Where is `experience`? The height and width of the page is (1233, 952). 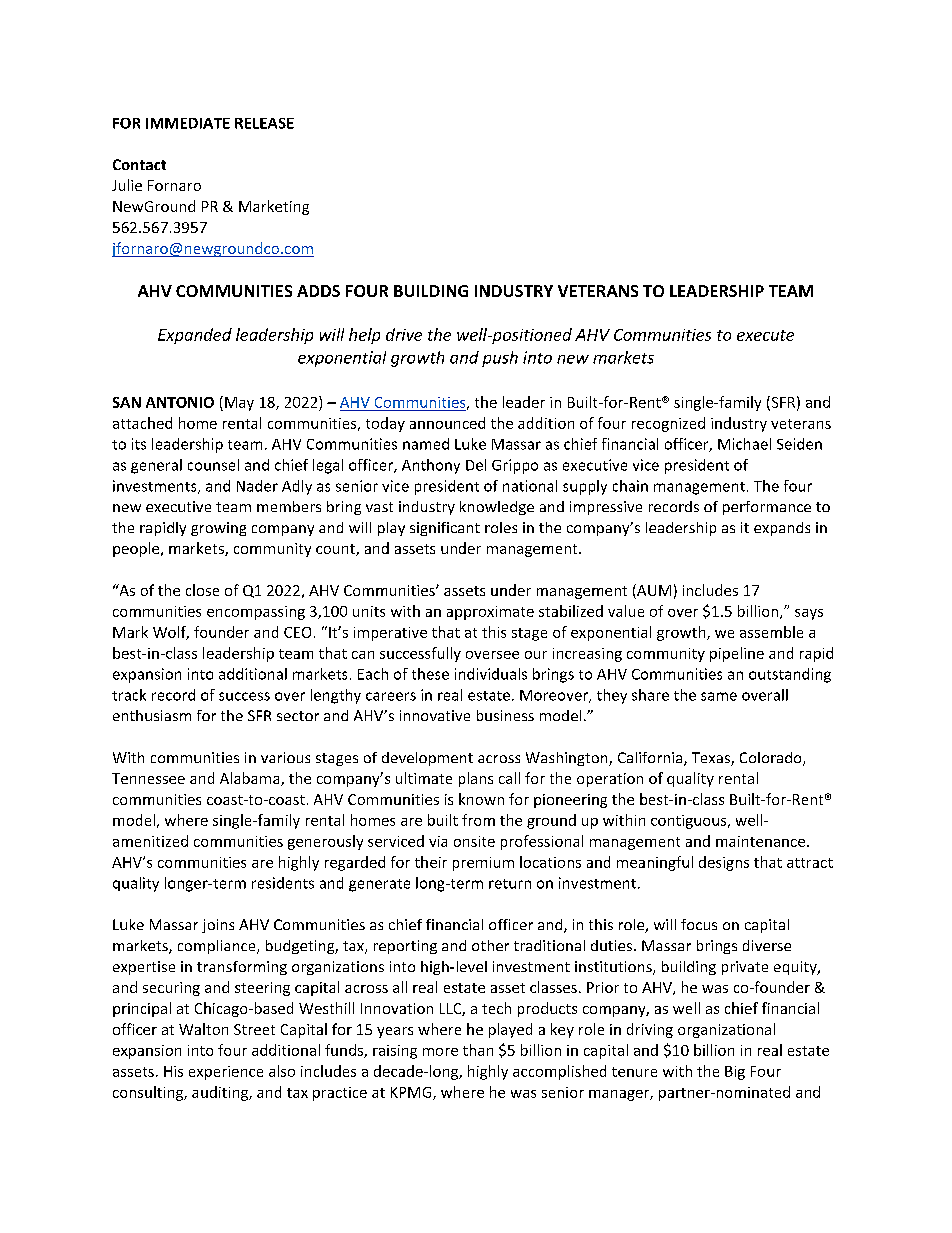 experience is located at coordinates (226, 1073).
